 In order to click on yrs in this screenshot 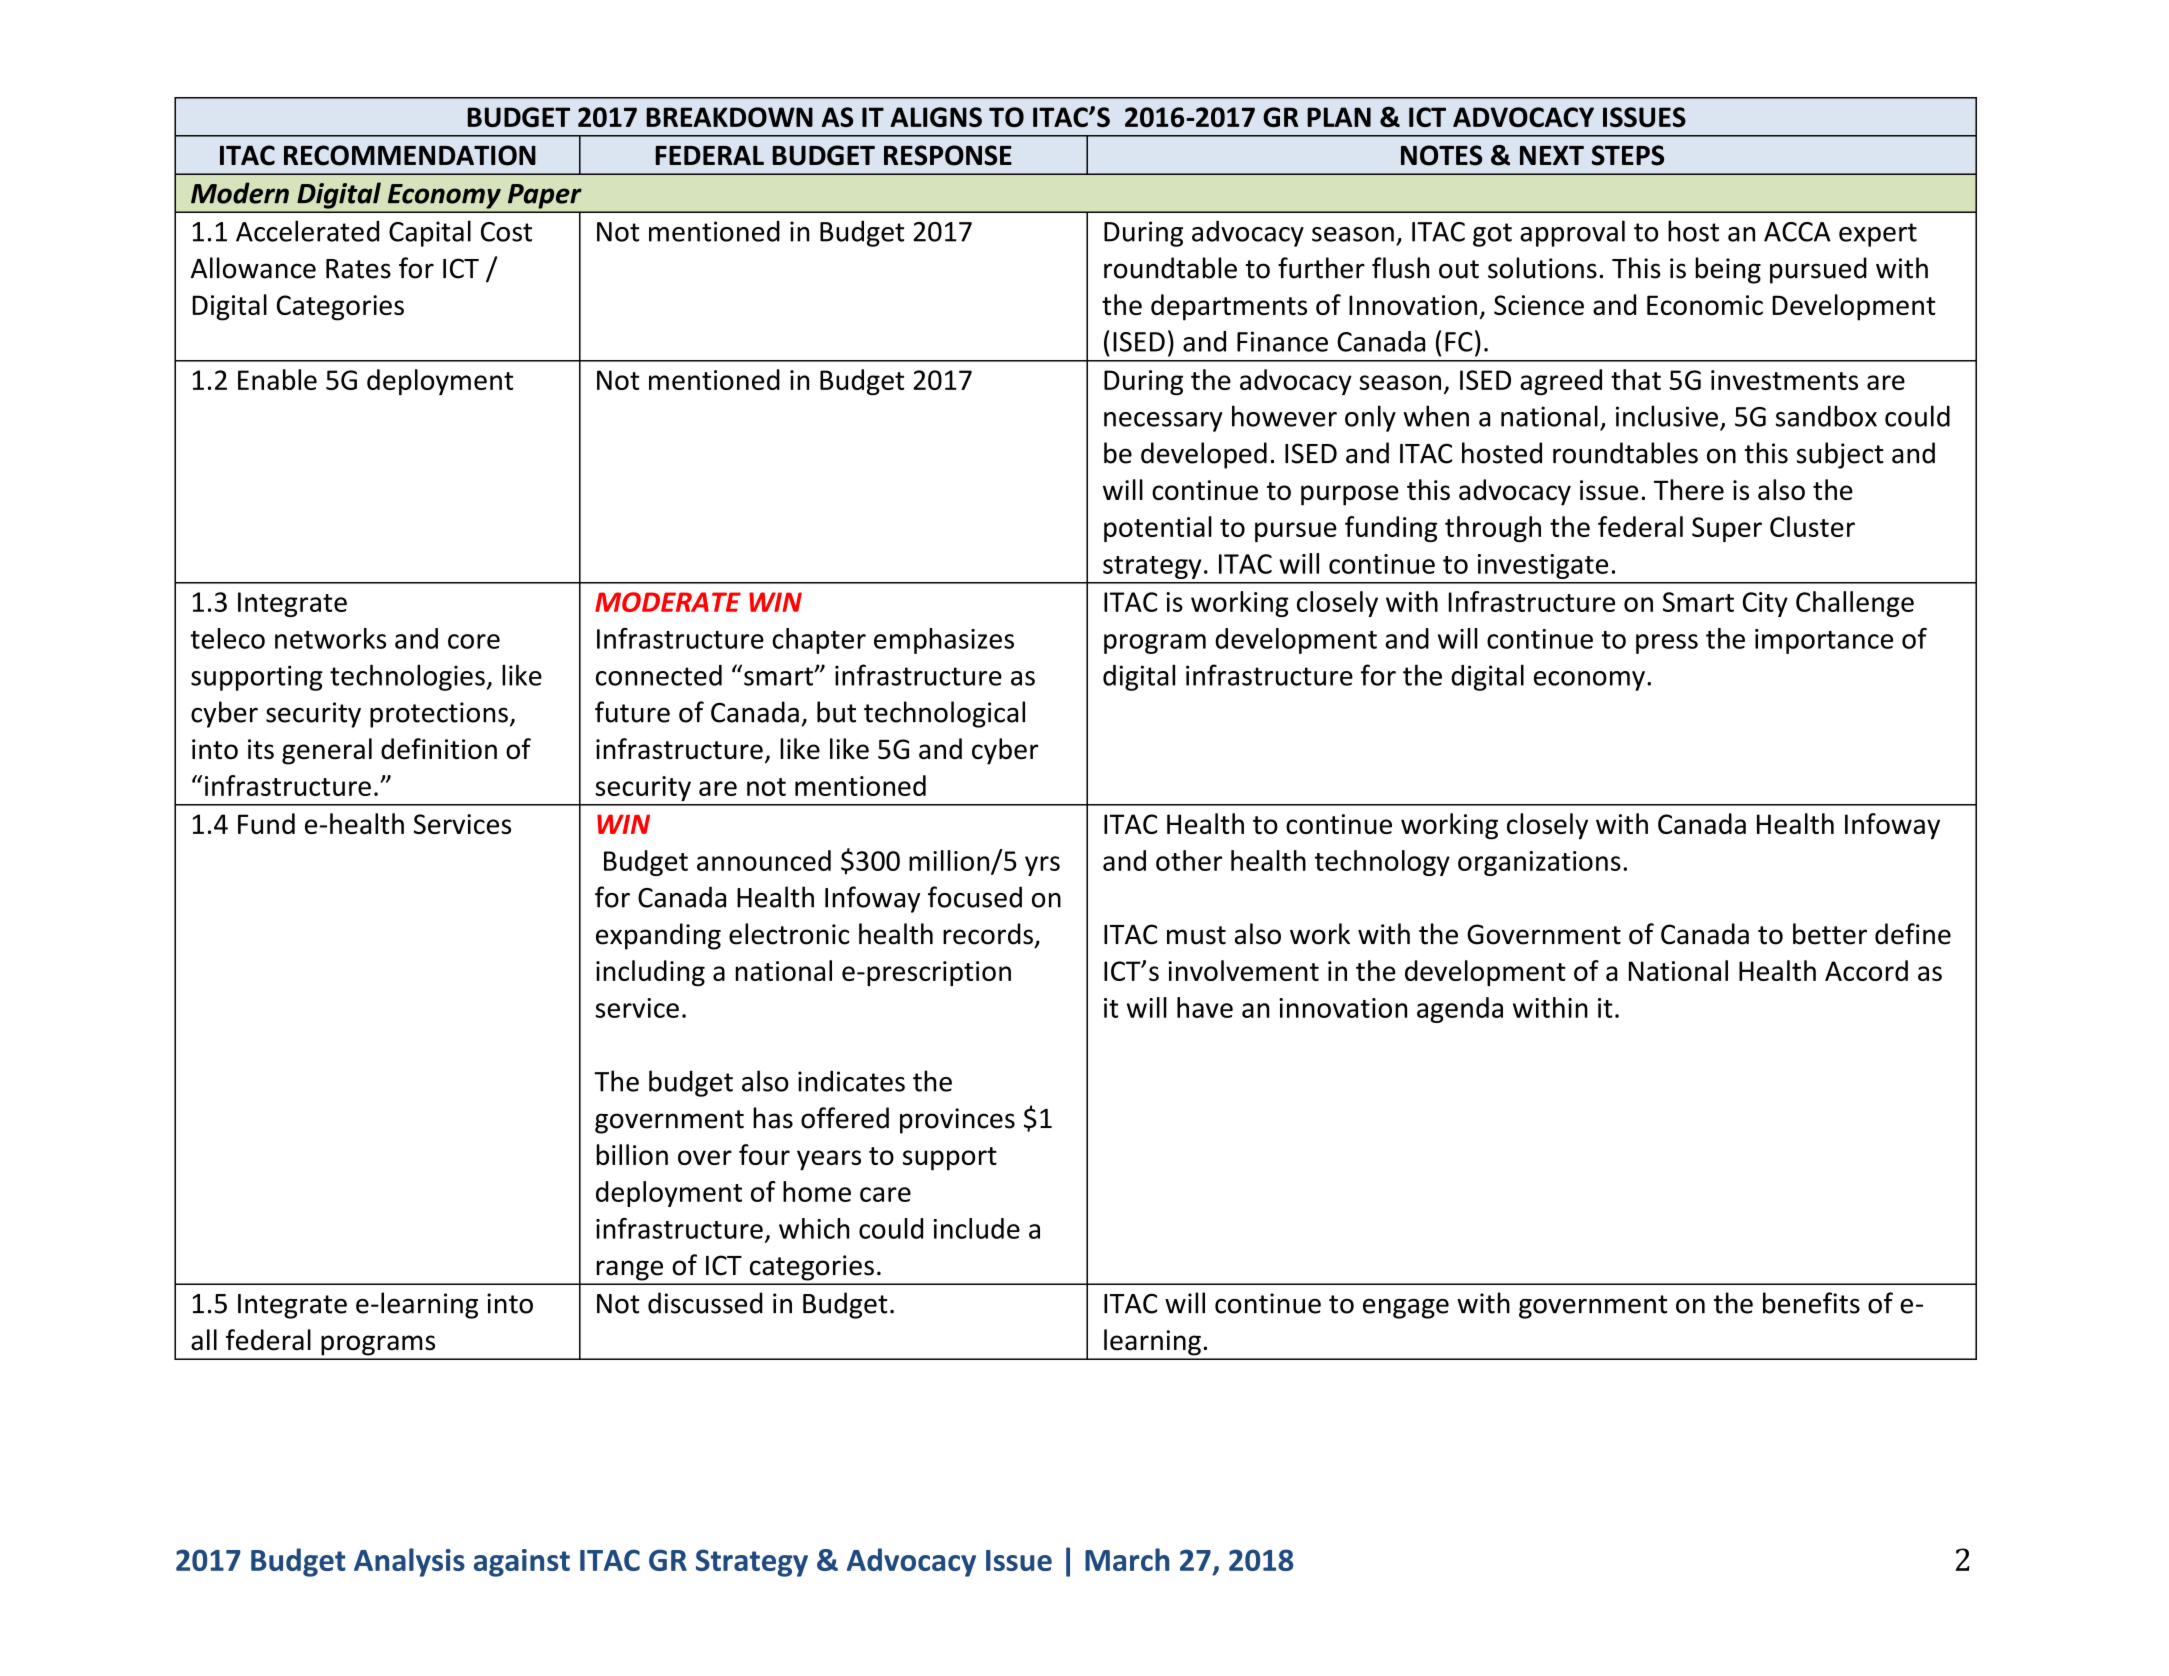, I will do `click(1042, 866)`.
